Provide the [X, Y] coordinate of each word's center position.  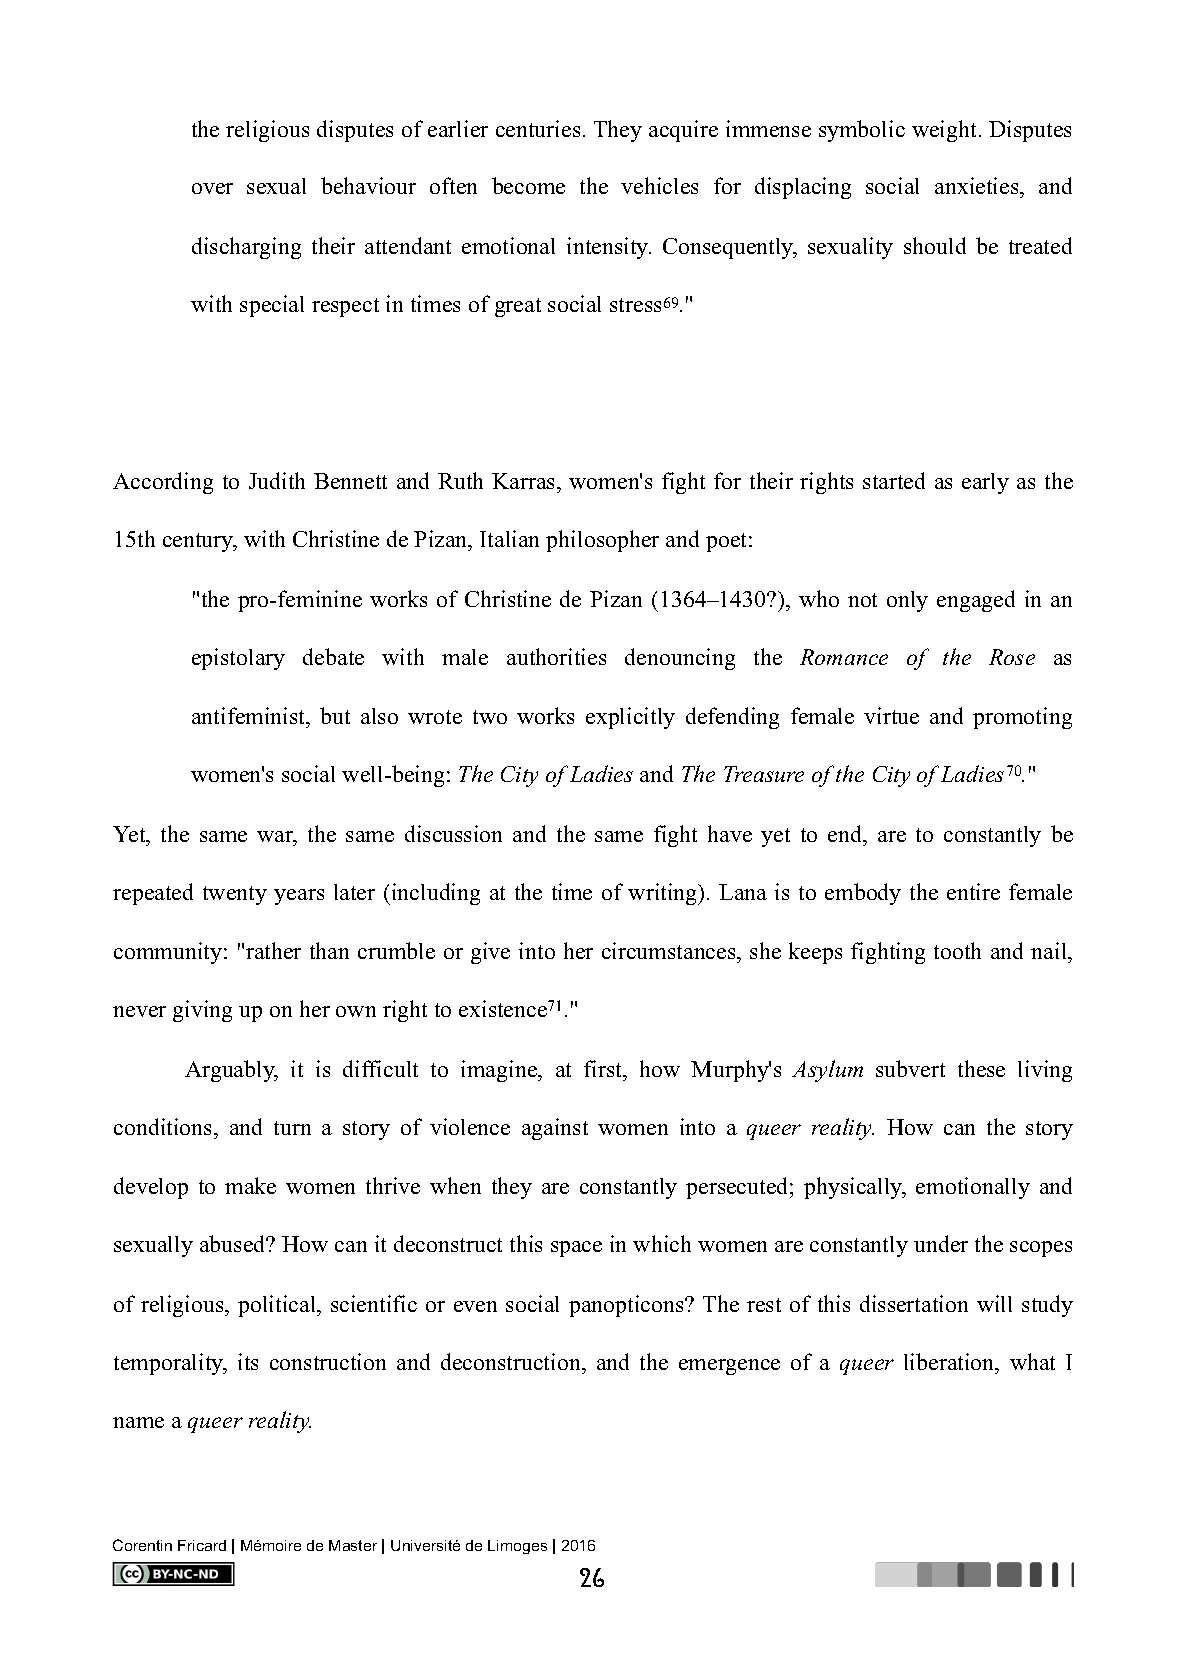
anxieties [978, 187]
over [212, 188]
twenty [235, 895]
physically [854, 1188]
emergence [729, 1367]
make [250, 1185]
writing [664, 894]
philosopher [602, 541]
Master [353, 1545]
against [555, 1129]
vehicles [659, 185]
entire [973, 891]
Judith [277, 480]
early [985, 483]
